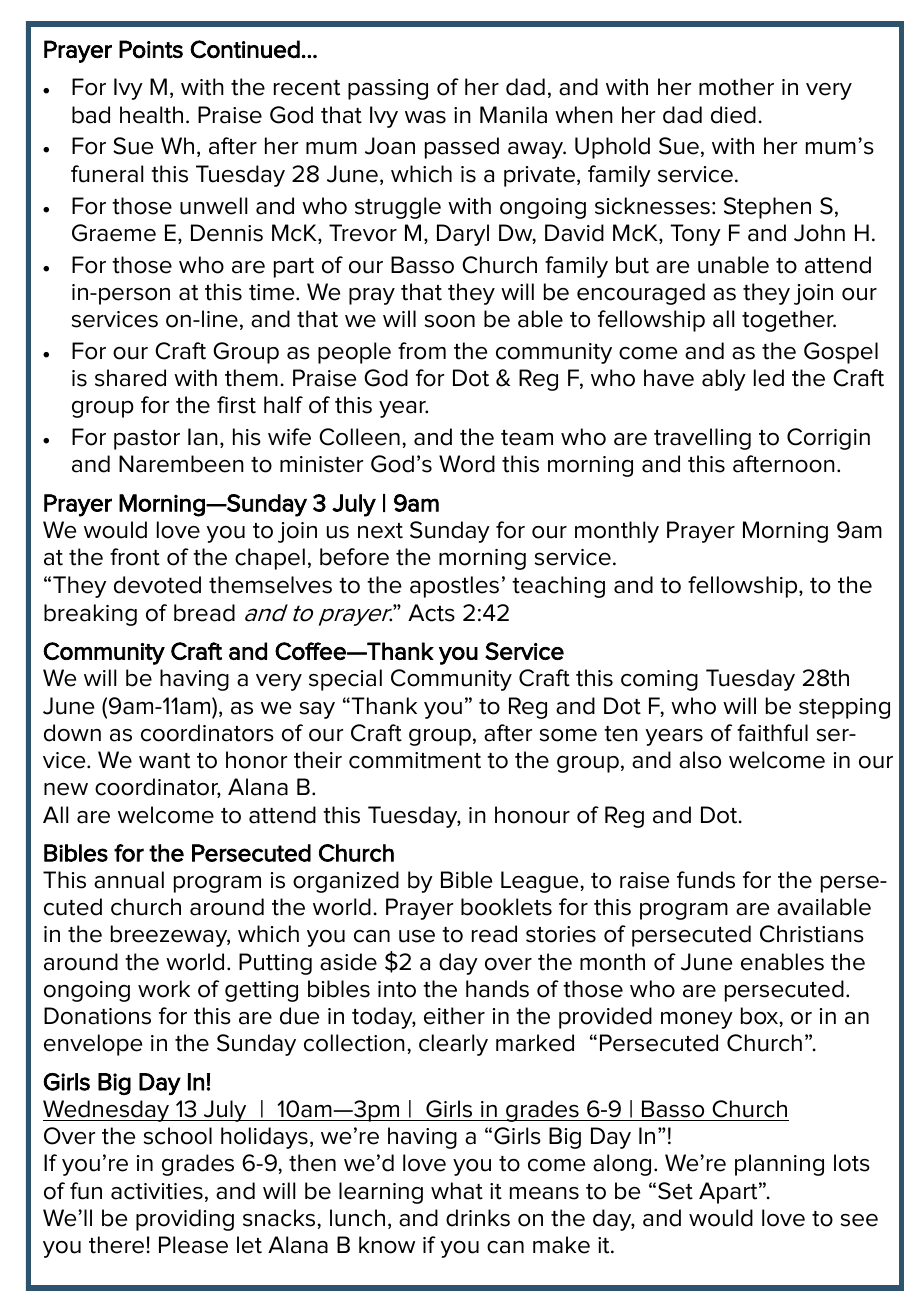 This page has height=1308, width=924. I want to click on annual, so click(129, 880).
